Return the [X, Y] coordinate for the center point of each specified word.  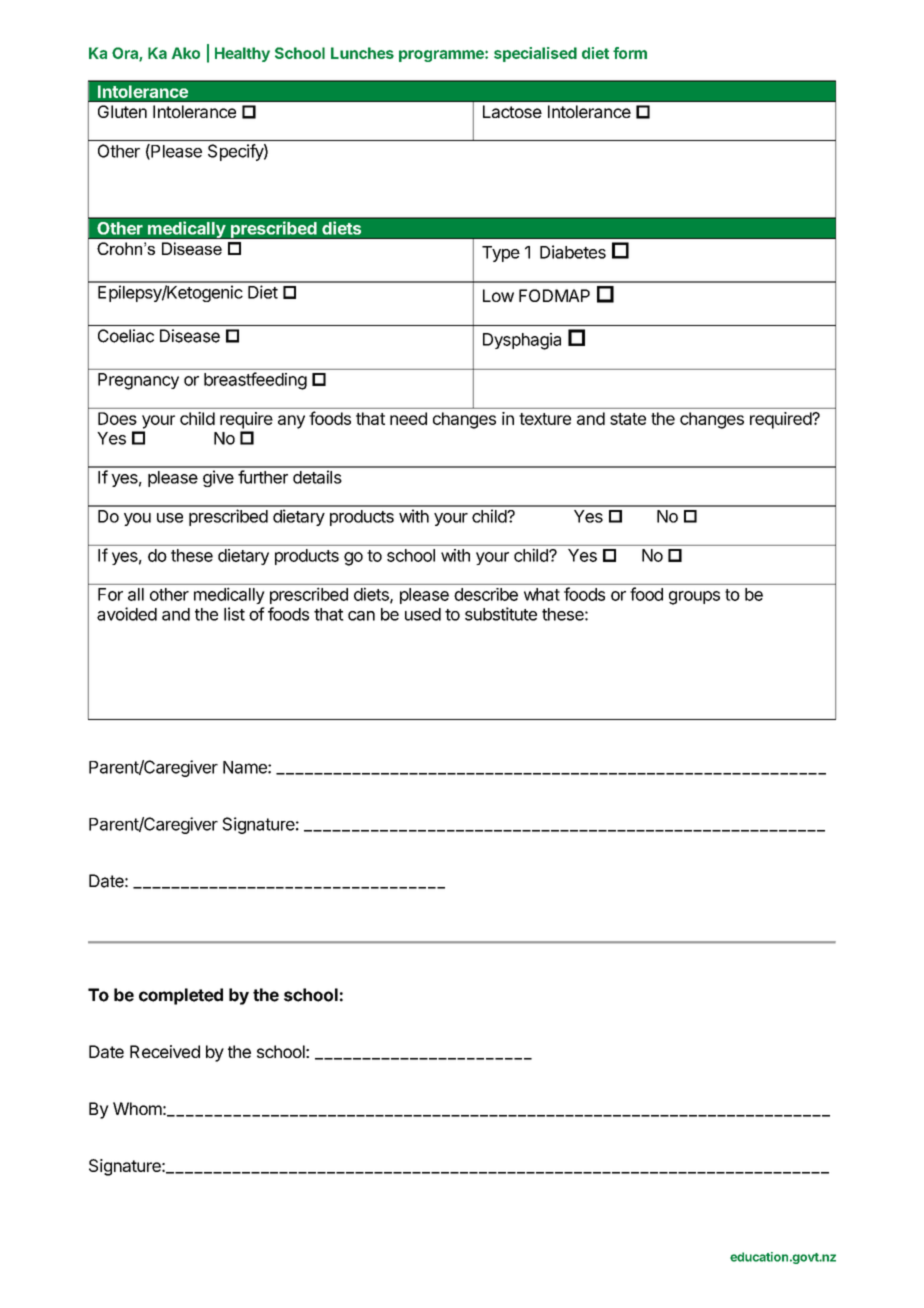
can [361, 616]
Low [498, 295]
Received [165, 1051]
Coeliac [126, 336]
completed [181, 996]
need [408, 418]
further [263, 477]
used [423, 614]
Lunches [362, 53]
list [234, 614]
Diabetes [573, 252]
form [630, 53]
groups [694, 598]
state [628, 419]
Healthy [242, 54]
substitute [501, 614]
